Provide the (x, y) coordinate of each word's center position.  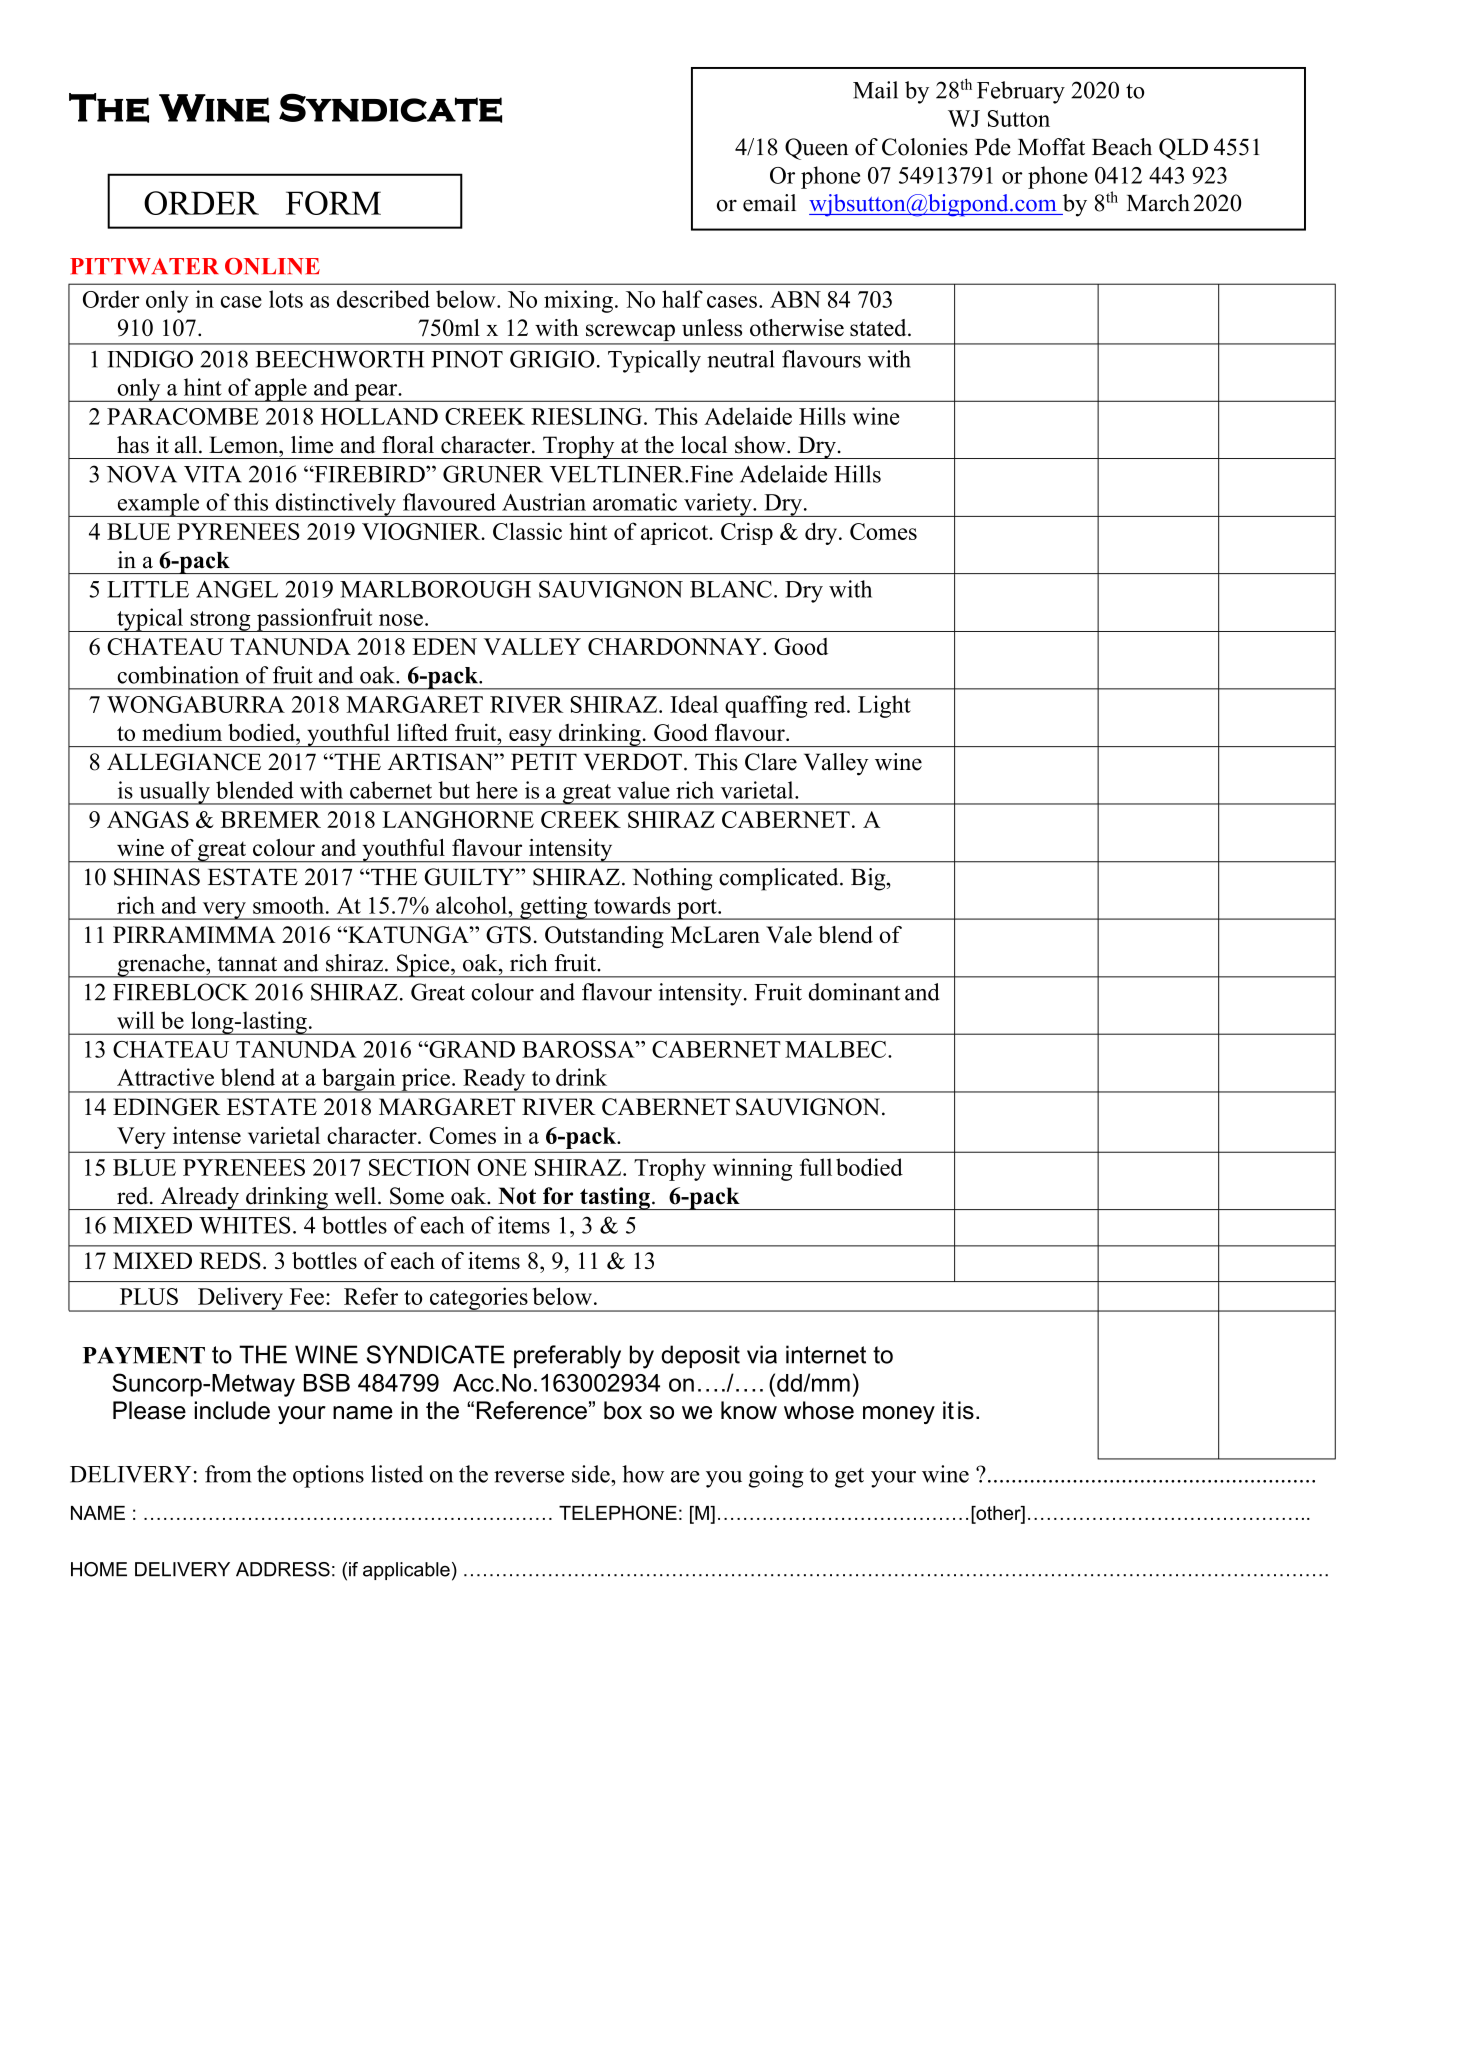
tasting (615, 1198)
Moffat (1051, 147)
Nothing (672, 879)
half (682, 299)
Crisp (747, 533)
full (816, 1167)
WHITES (244, 1225)
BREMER (271, 819)
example (158, 505)
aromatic (635, 502)
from (228, 1474)
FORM (333, 203)
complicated (780, 879)
